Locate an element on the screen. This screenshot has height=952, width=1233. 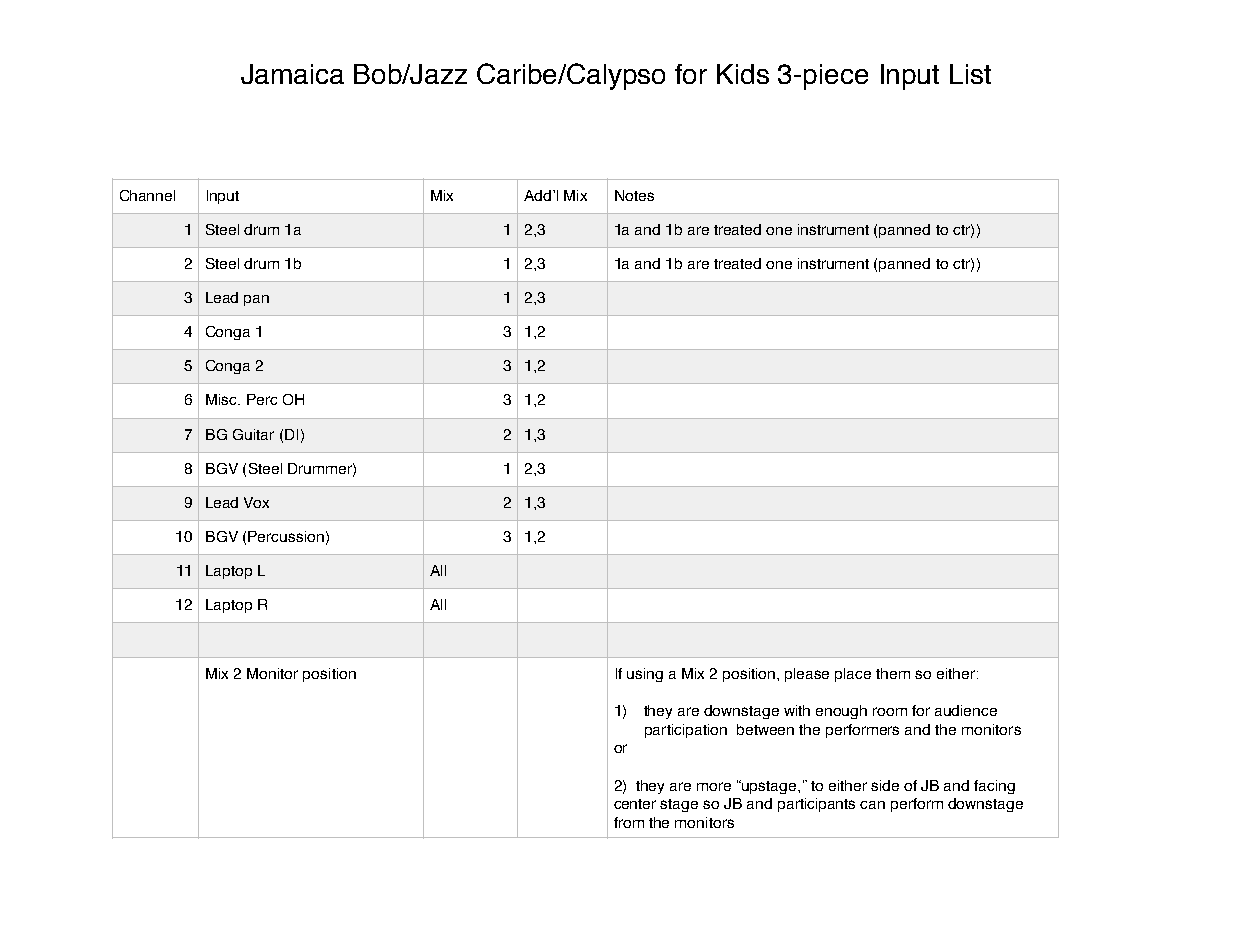
them is located at coordinates (893, 673).
